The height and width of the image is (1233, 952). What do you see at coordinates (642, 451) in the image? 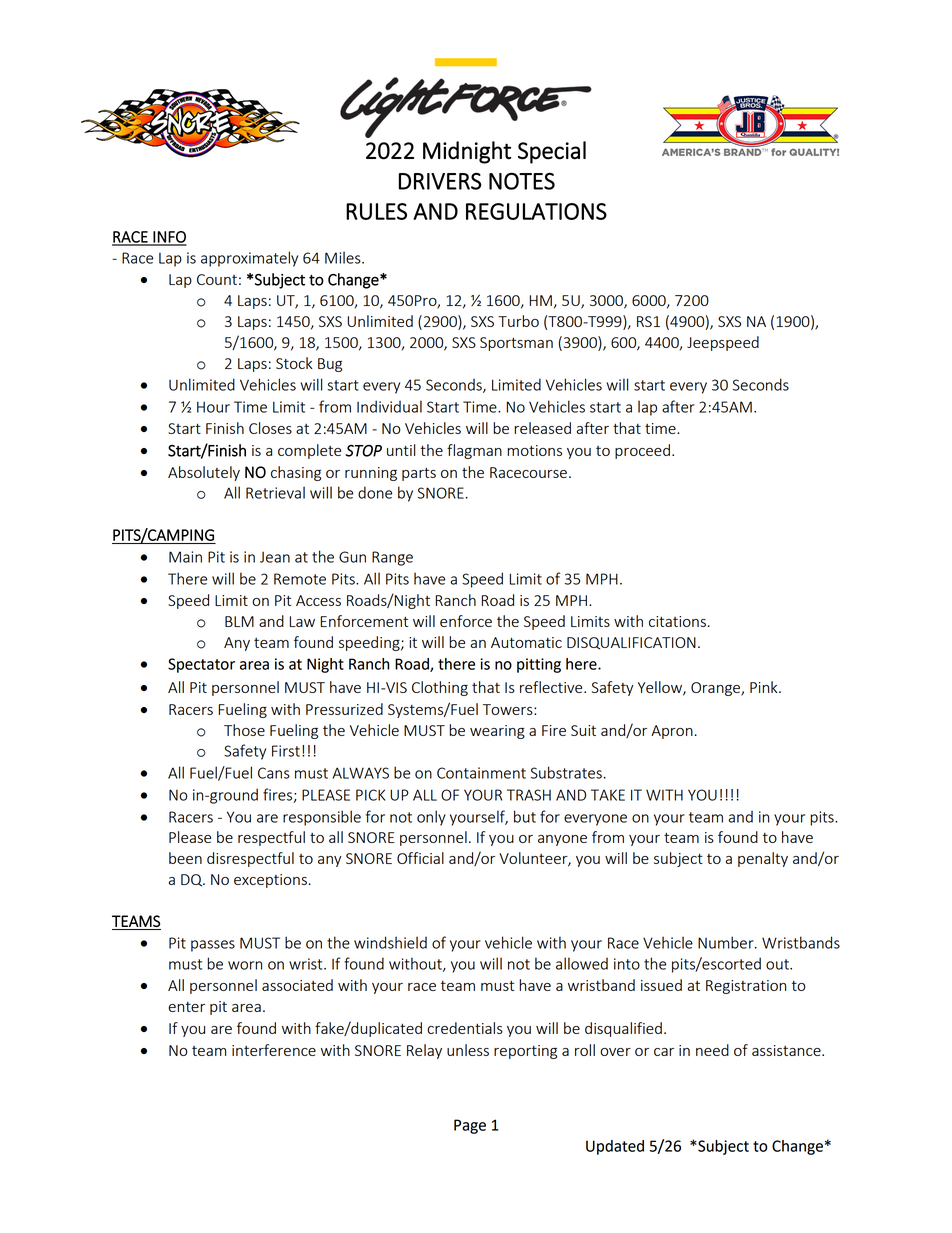
I see `proceed` at bounding box center [642, 451].
